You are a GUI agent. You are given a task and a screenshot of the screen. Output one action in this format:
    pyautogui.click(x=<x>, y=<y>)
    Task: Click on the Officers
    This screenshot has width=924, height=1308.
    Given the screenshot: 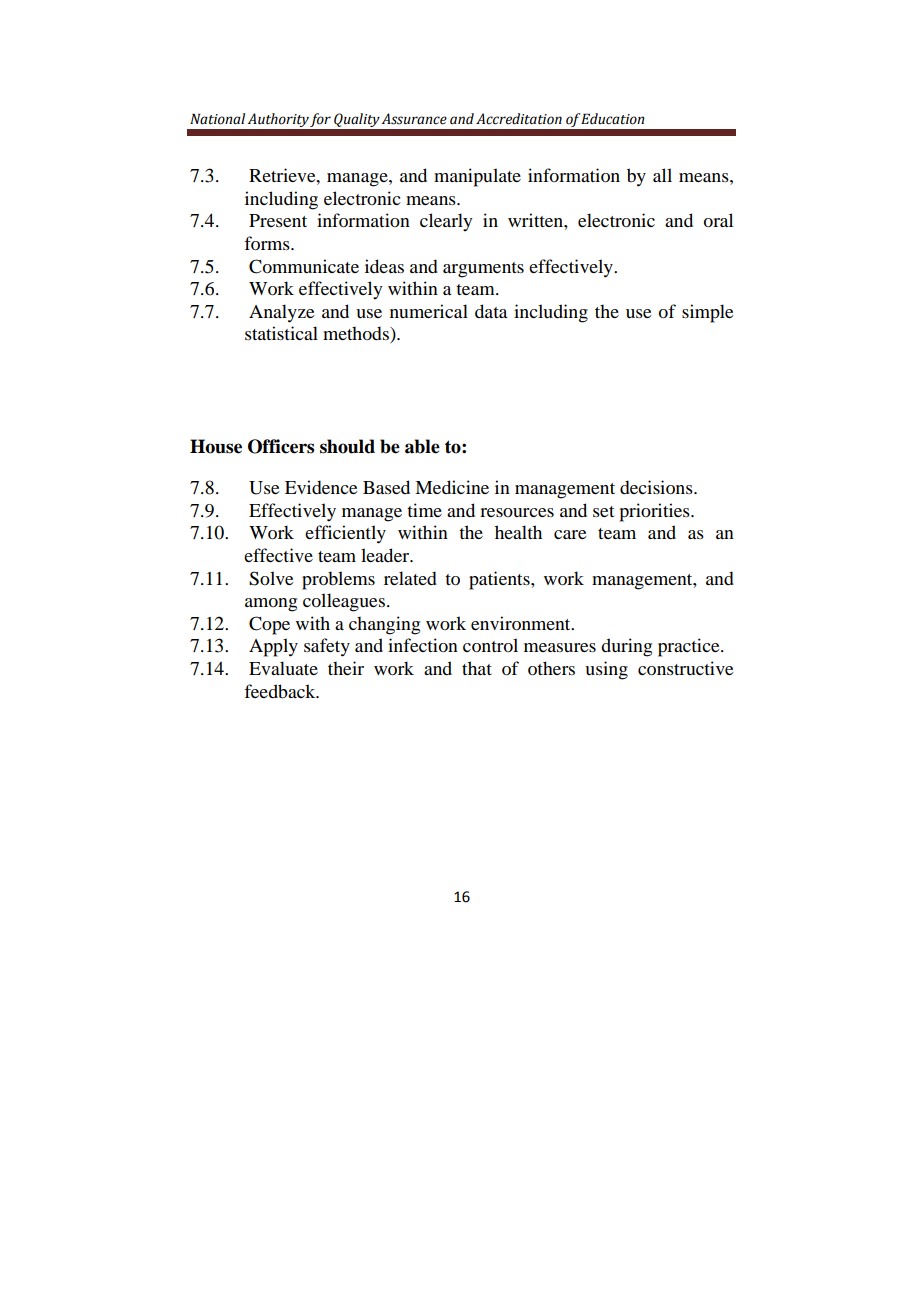 What is the action you would take?
    pyautogui.click(x=281, y=446)
